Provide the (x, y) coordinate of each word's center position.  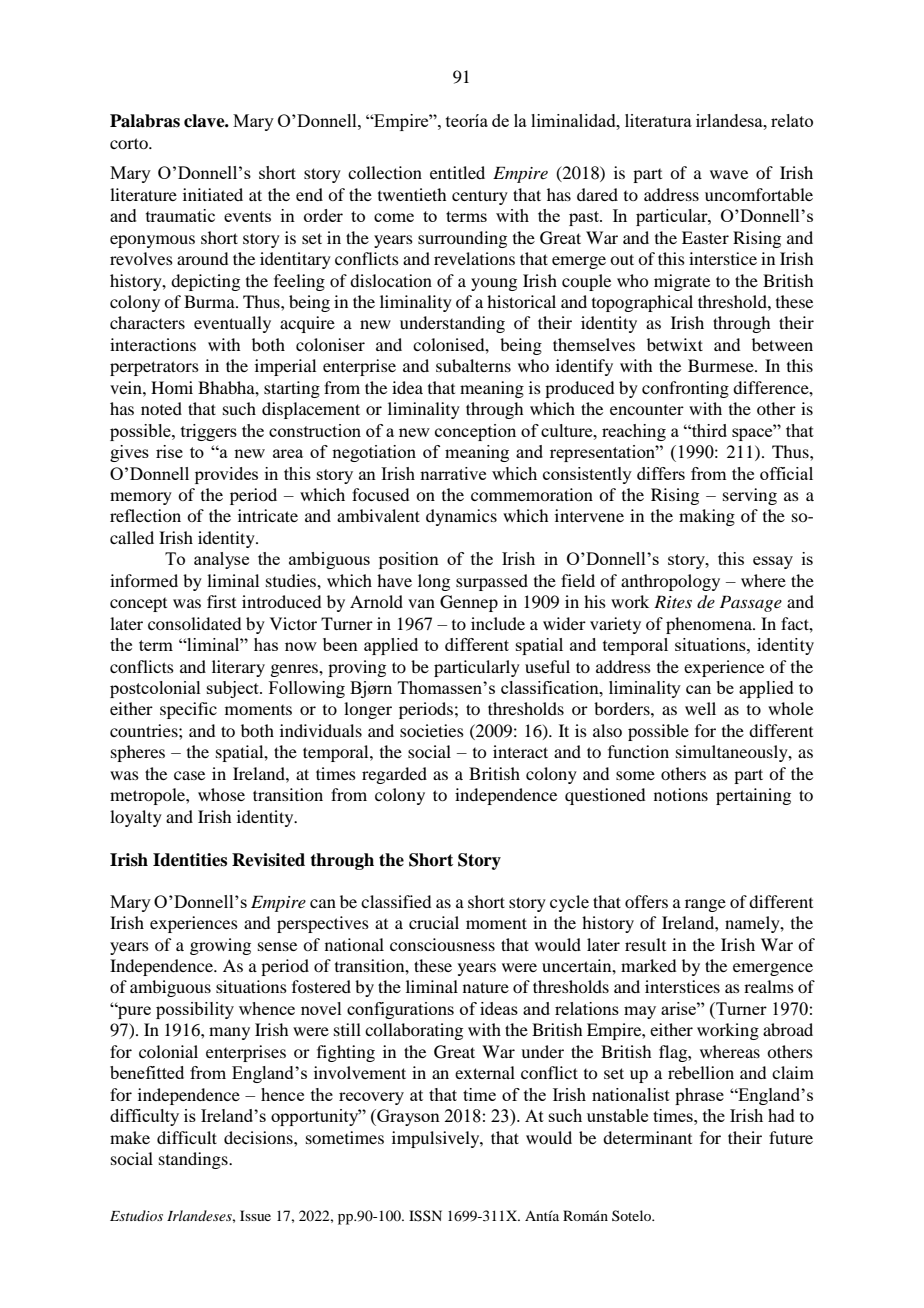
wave (729, 174)
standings (194, 1160)
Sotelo (633, 1215)
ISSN (425, 1216)
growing (220, 946)
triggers (209, 432)
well (700, 708)
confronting (685, 389)
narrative (453, 473)
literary (238, 668)
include (498, 623)
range (705, 905)
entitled (457, 172)
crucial (434, 922)
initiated (213, 194)
